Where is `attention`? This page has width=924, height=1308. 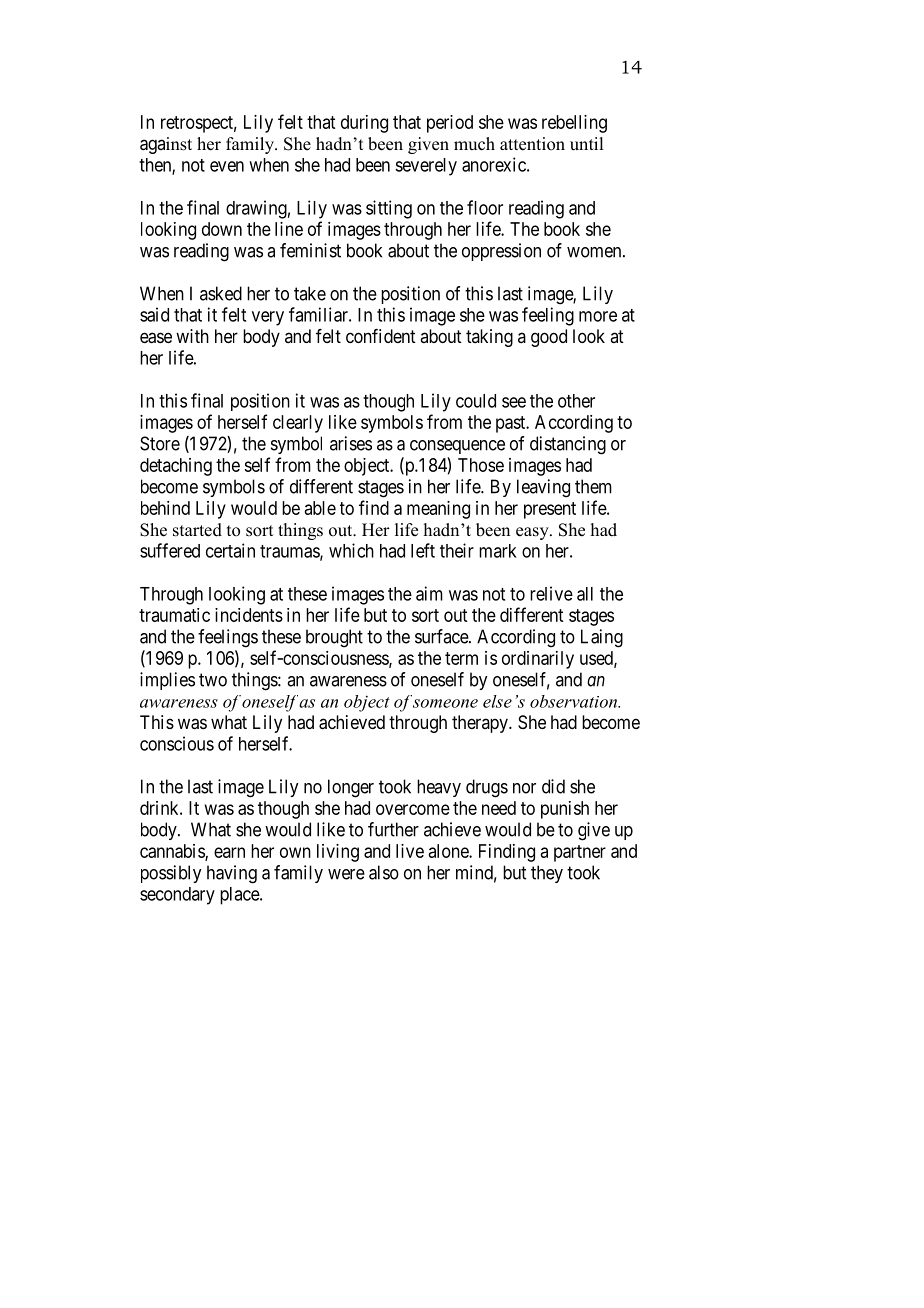 attention is located at coordinates (532, 144).
